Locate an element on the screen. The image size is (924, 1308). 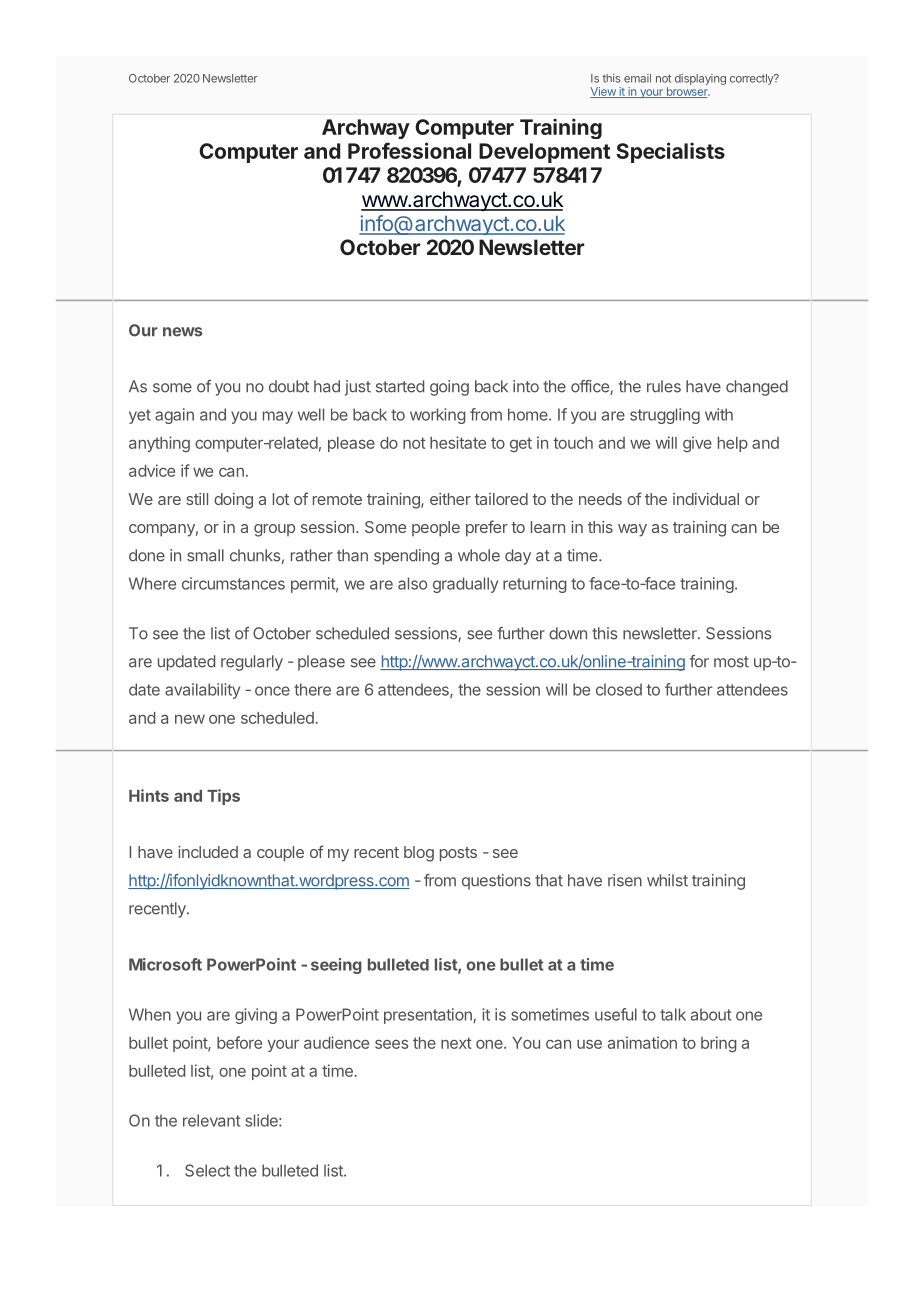
Development is located at coordinates (544, 153).
